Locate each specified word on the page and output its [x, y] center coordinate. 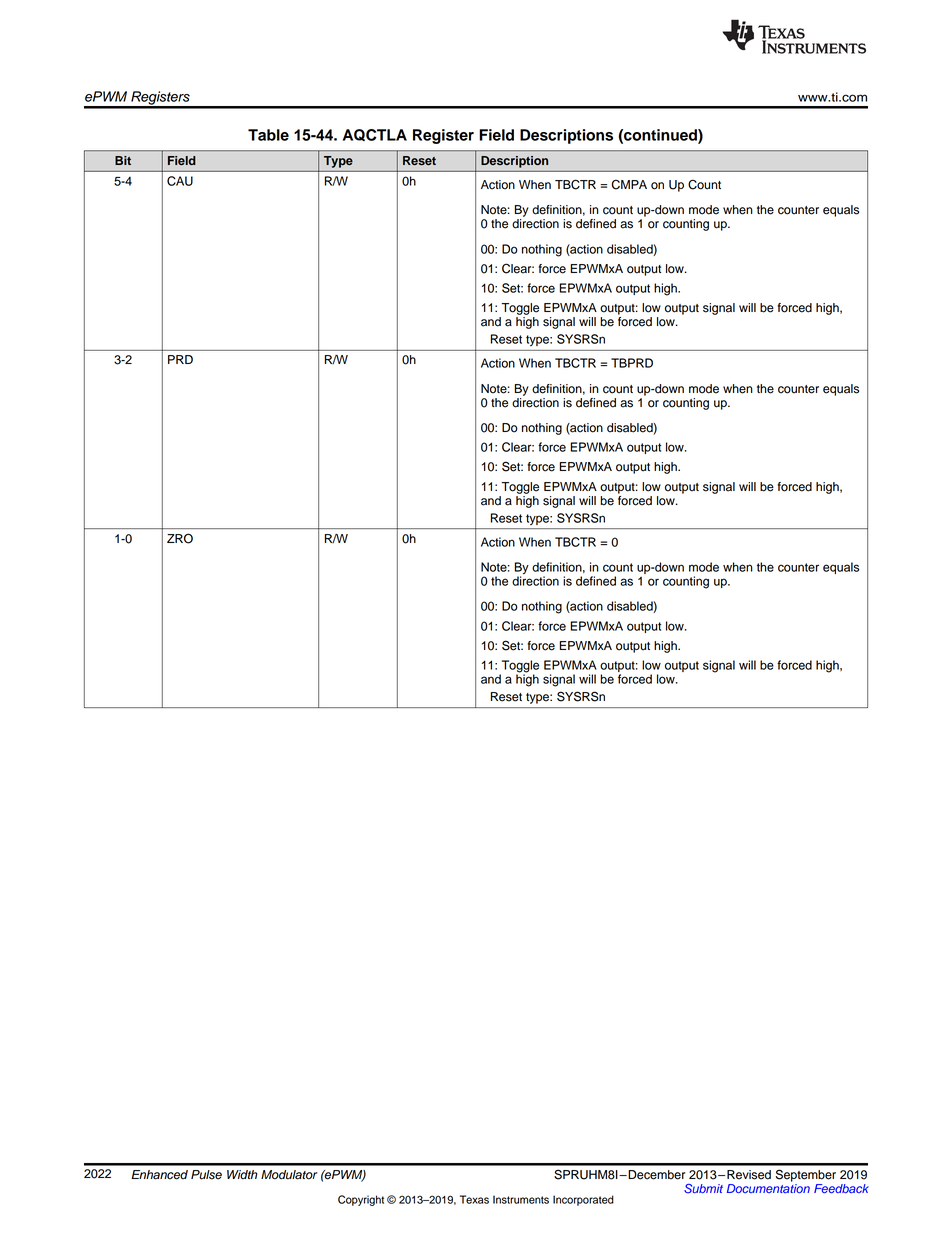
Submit [703, 1189]
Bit [123, 160]
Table [268, 135]
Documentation [768, 1188]
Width [242, 1174]
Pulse [206, 1175]
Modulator [289, 1175]
